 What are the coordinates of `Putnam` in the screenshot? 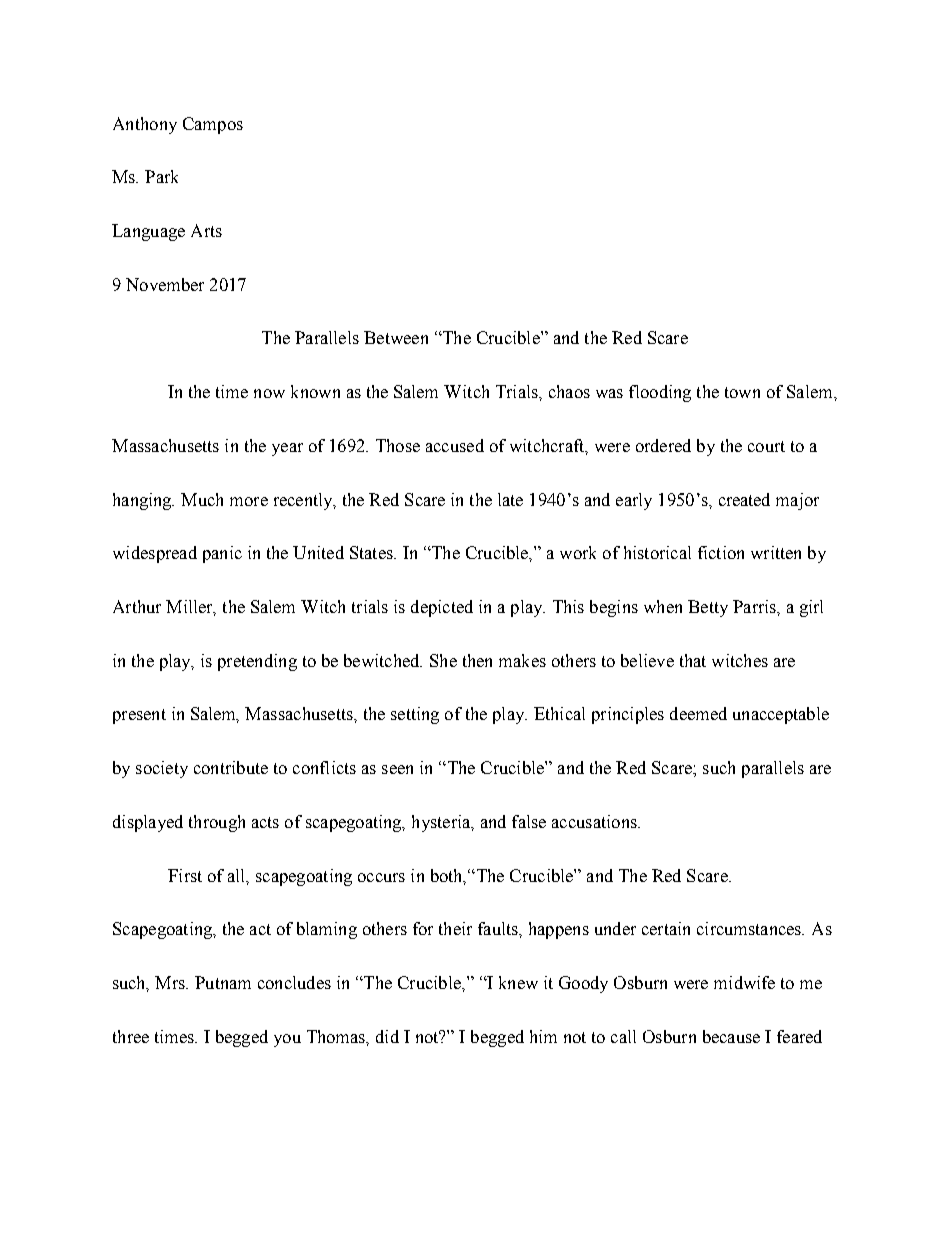 It's located at (223, 982).
